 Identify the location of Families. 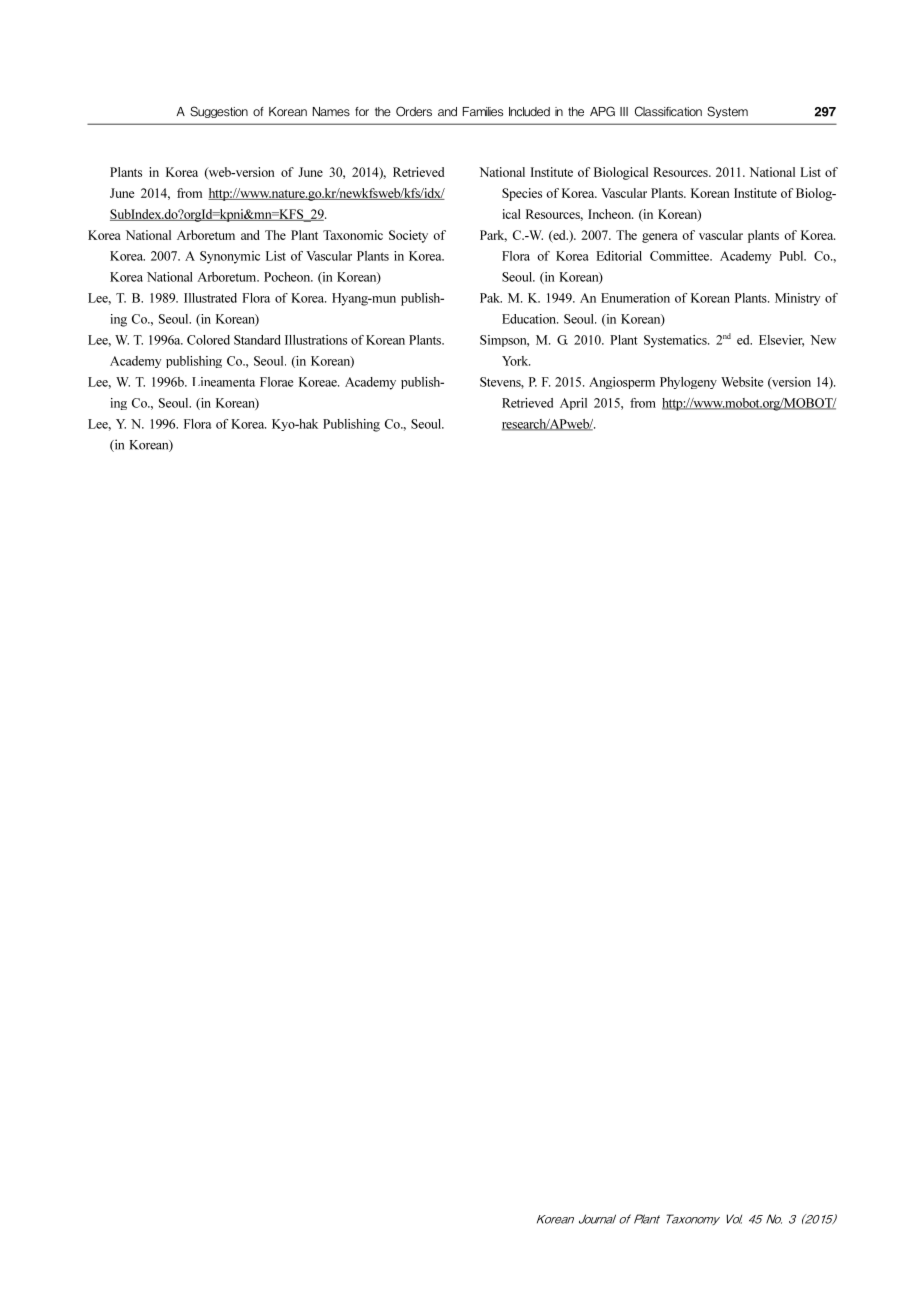
(483, 112).
